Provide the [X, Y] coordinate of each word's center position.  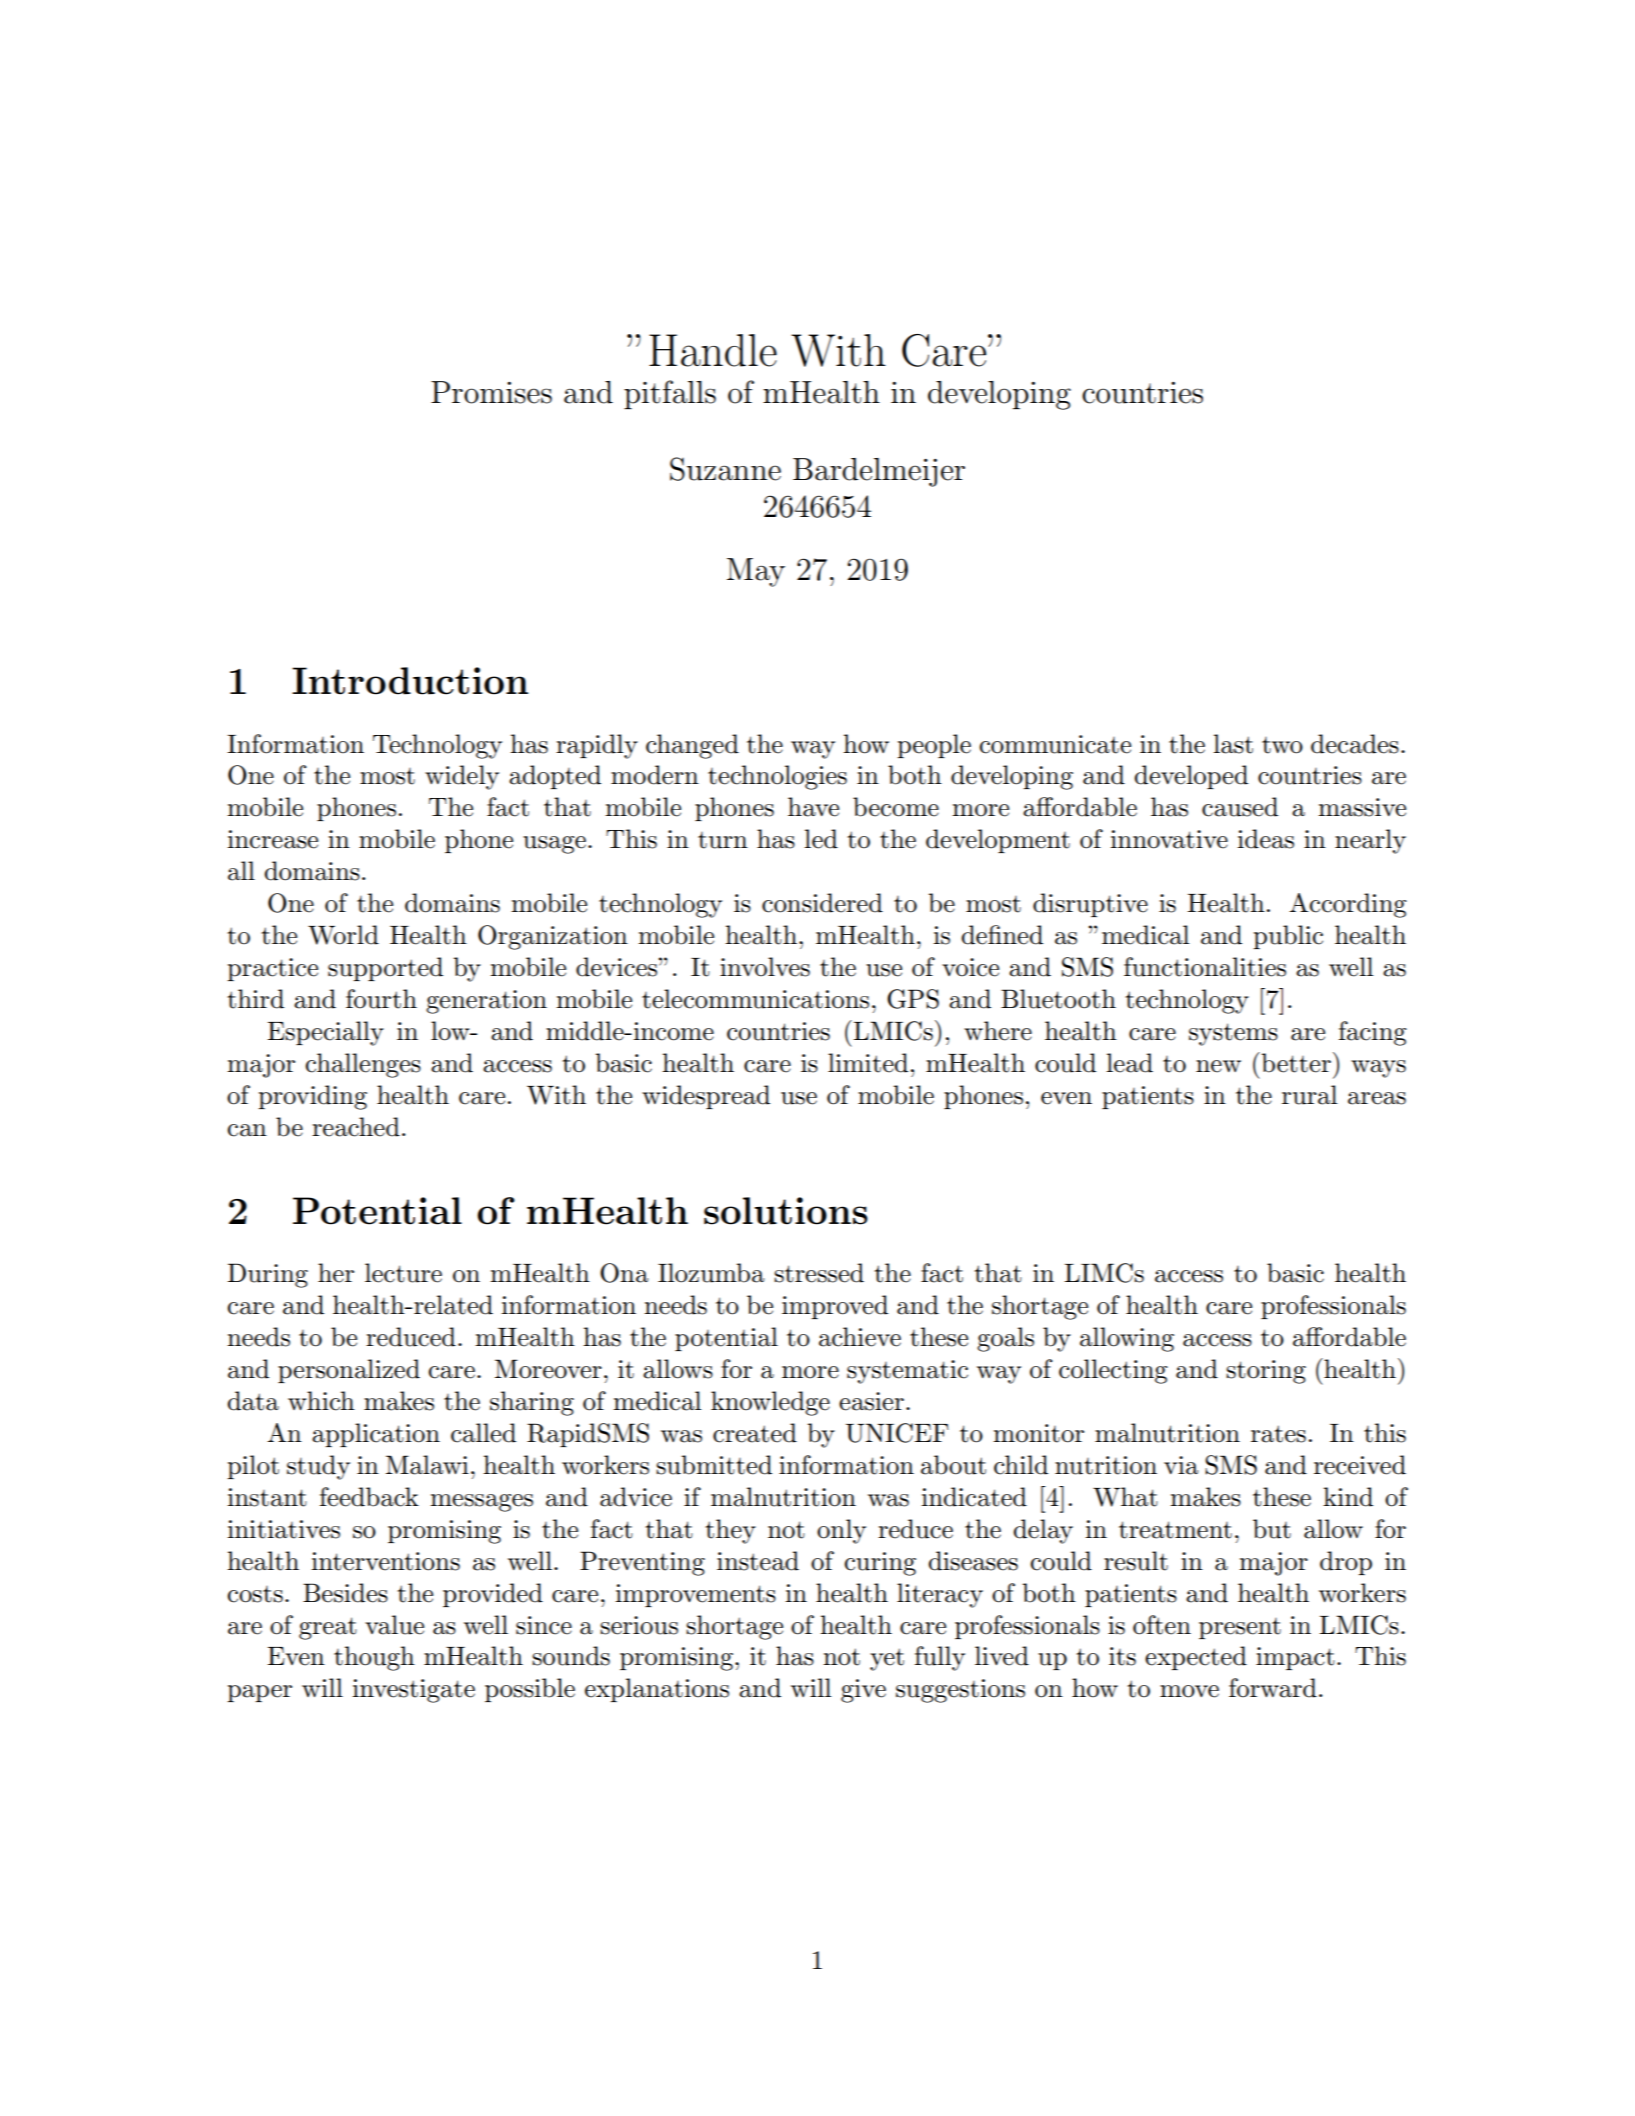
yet [887, 1659]
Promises [491, 392]
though [374, 1658]
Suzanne [725, 469]
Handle [713, 350]
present [1240, 1628]
